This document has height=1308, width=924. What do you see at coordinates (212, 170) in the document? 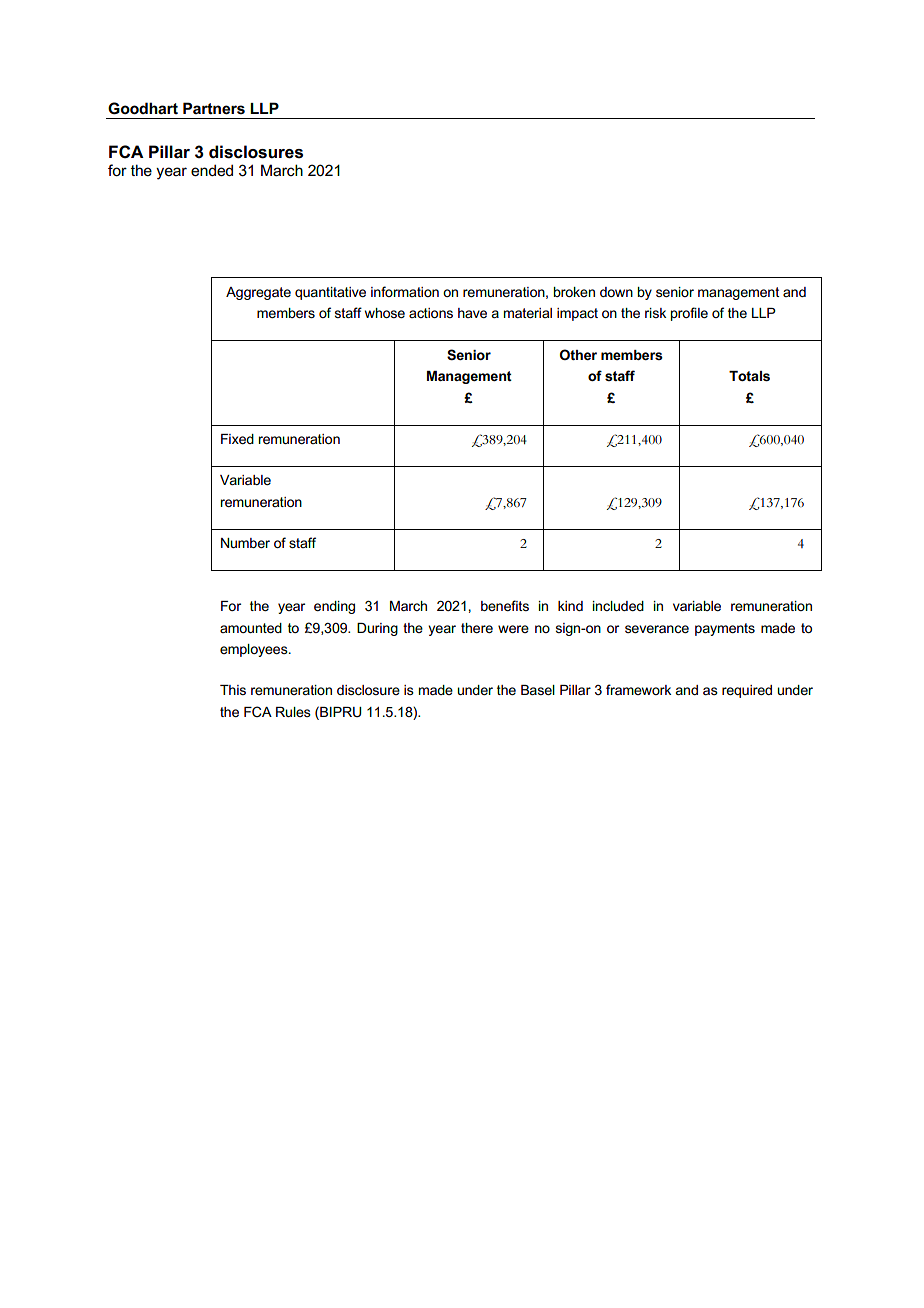
I see `ended` at bounding box center [212, 170].
